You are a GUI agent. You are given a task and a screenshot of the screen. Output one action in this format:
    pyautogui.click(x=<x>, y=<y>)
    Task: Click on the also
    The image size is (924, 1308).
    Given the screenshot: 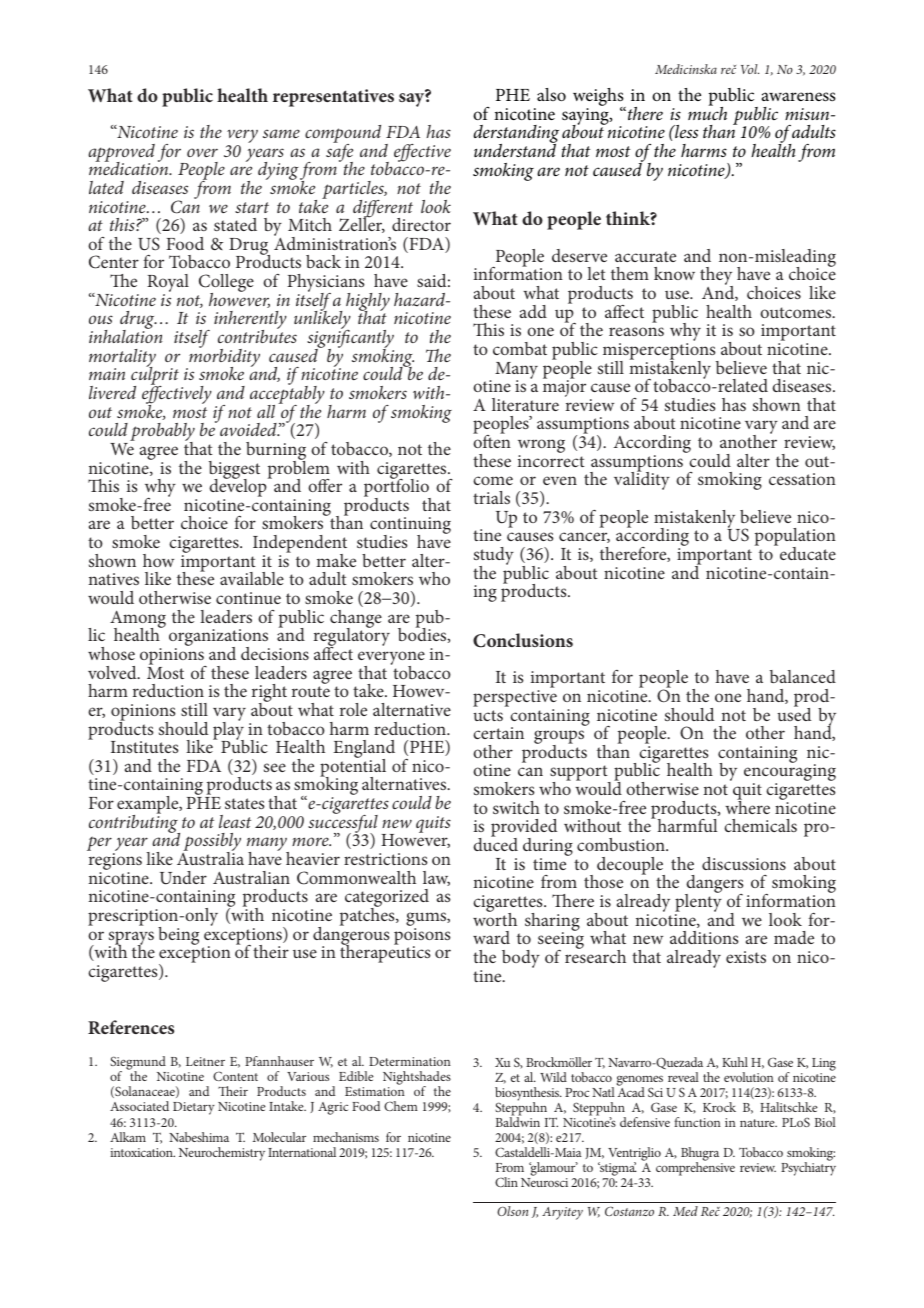 What is the action you would take?
    pyautogui.click(x=551, y=94)
